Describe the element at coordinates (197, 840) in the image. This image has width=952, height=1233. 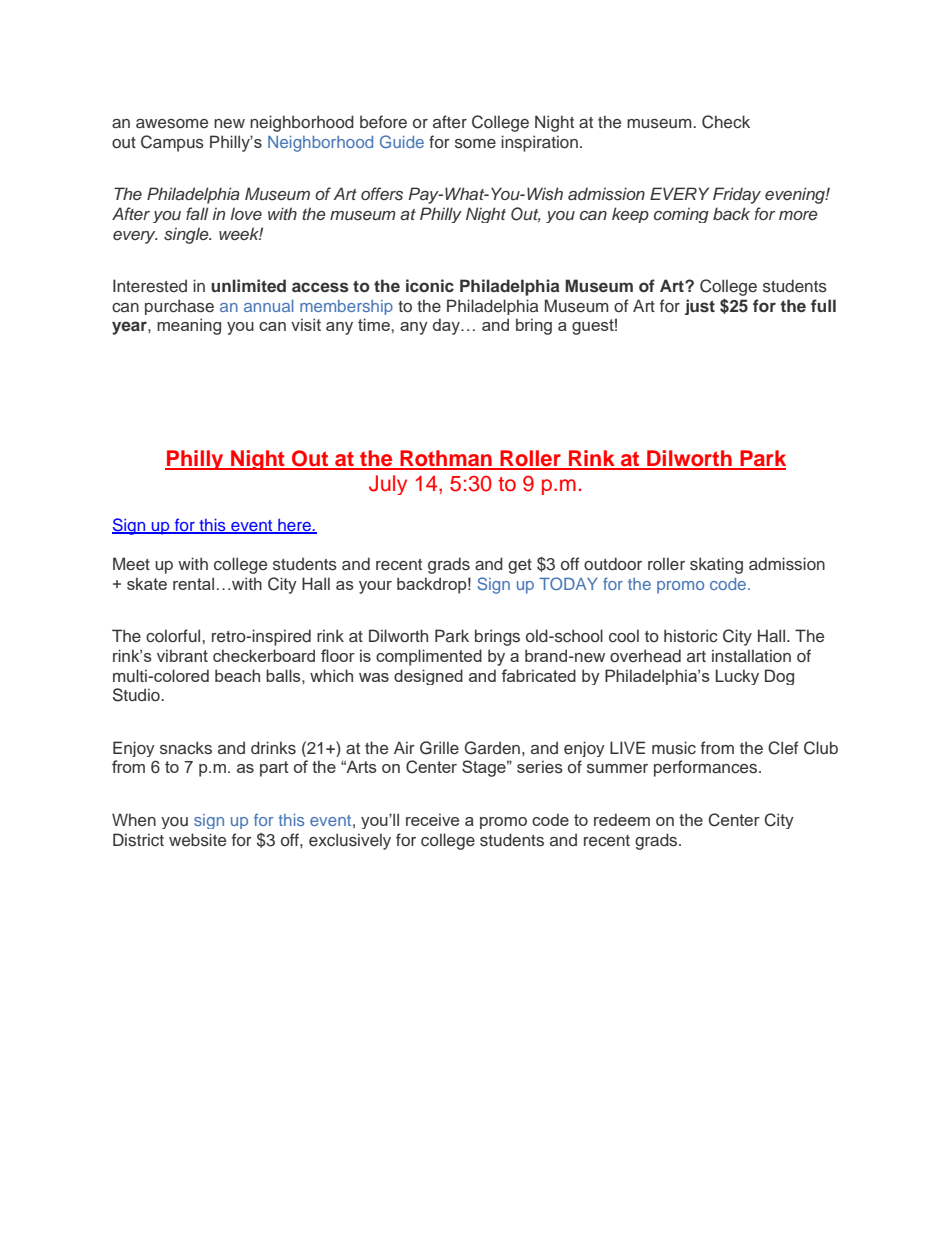
I see `website` at that location.
